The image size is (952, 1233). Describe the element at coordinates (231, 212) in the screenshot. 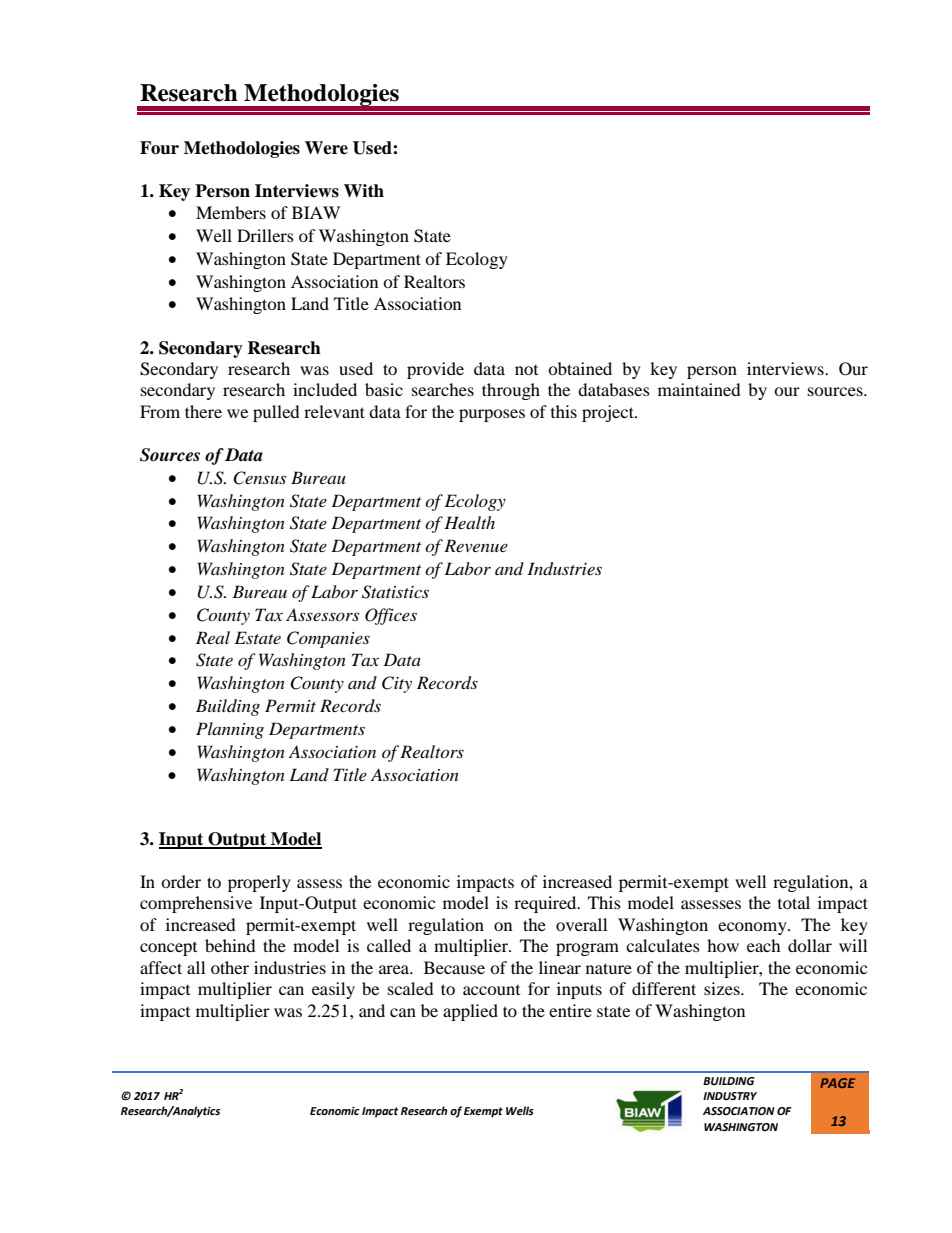

I see `Members` at that location.
